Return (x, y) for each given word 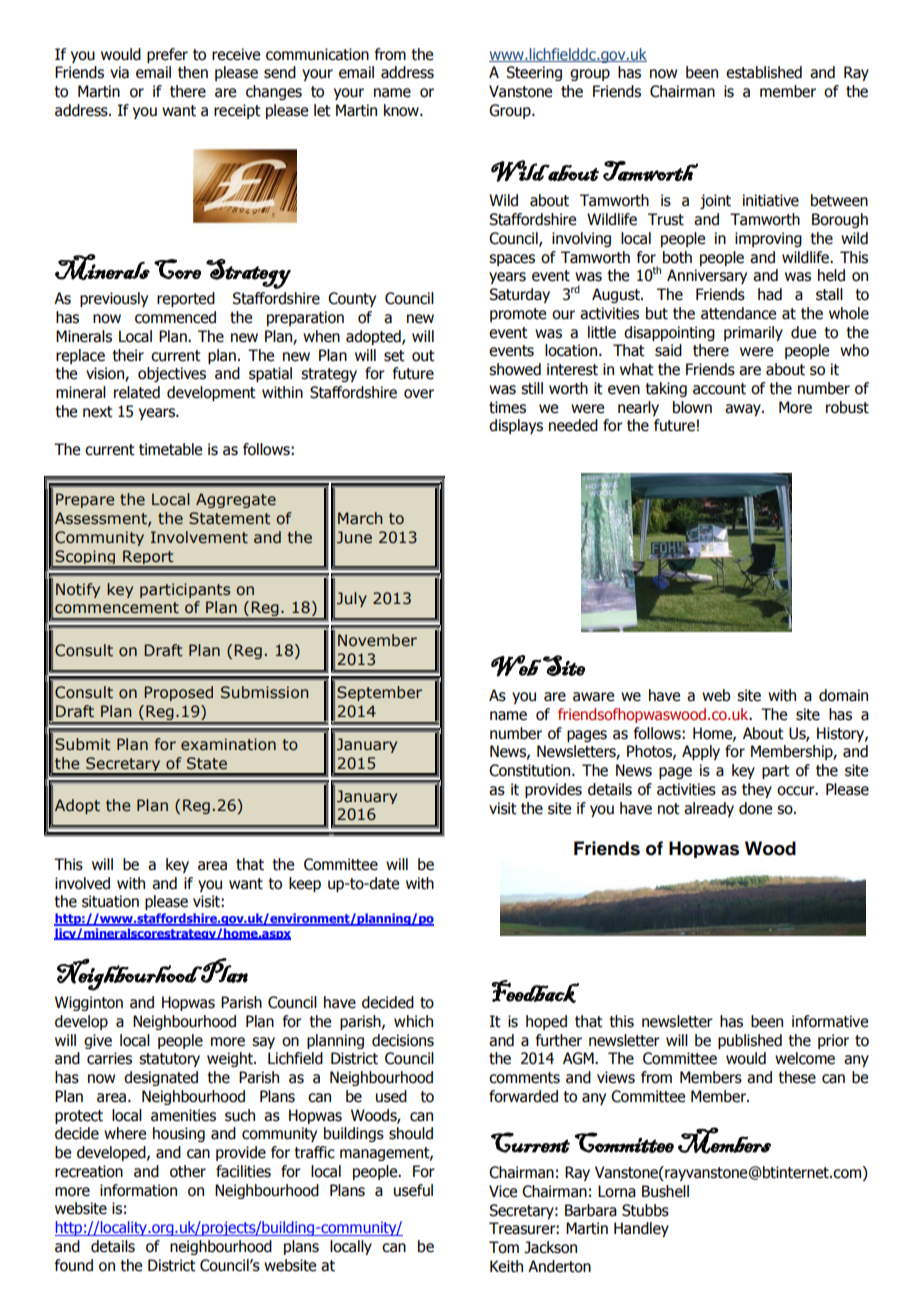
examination (228, 744)
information (138, 1190)
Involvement (199, 537)
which (413, 1021)
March (360, 518)
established (764, 72)
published (750, 1041)
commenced (175, 317)
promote (518, 315)
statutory (169, 1060)
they (757, 790)
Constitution (531, 770)
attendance (738, 313)
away (744, 410)
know (402, 110)
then (193, 72)
